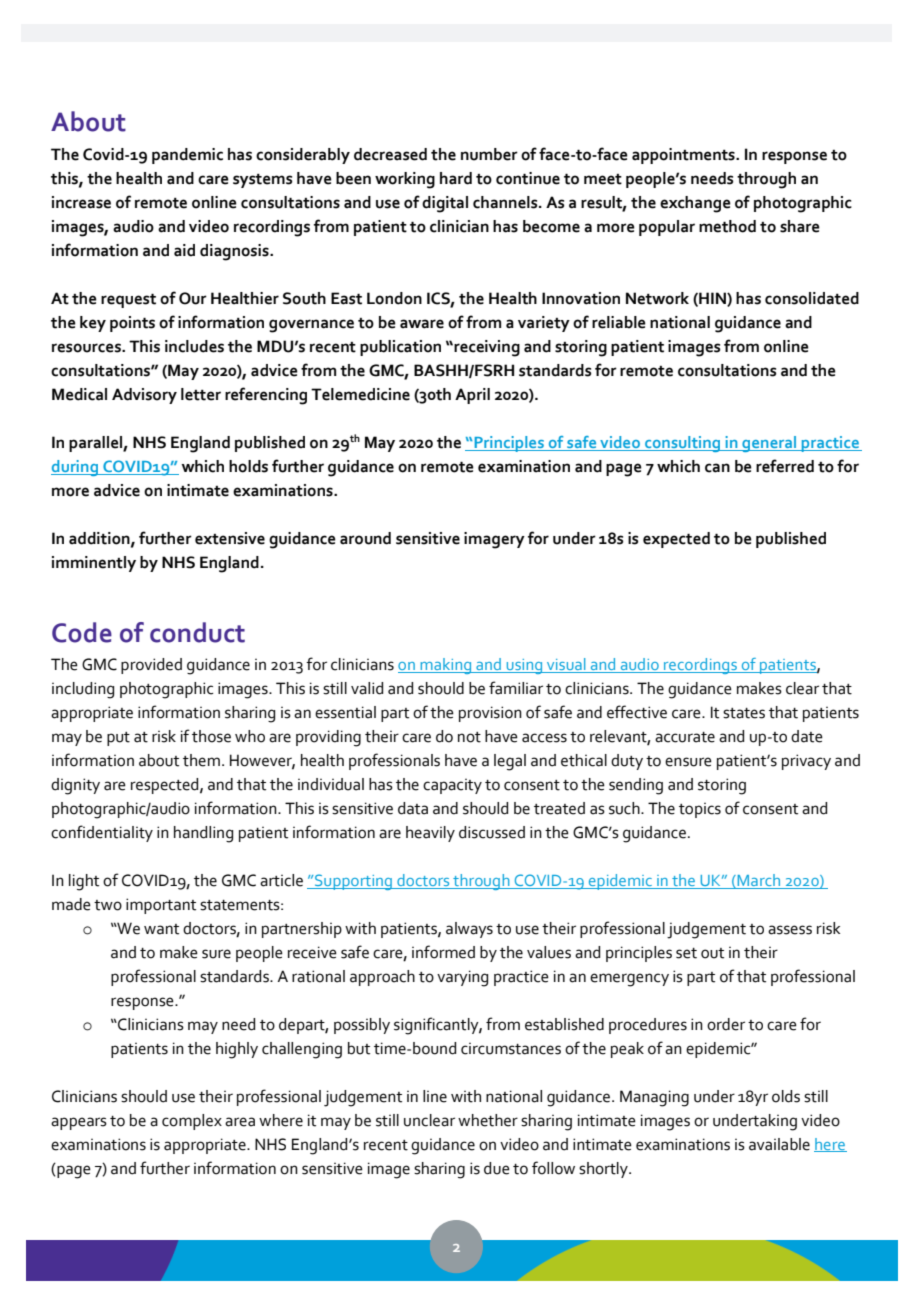  What do you see at coordinates (187, 156) in the screenshot?
I see `pandemic` at bounding box center [187, 156].
